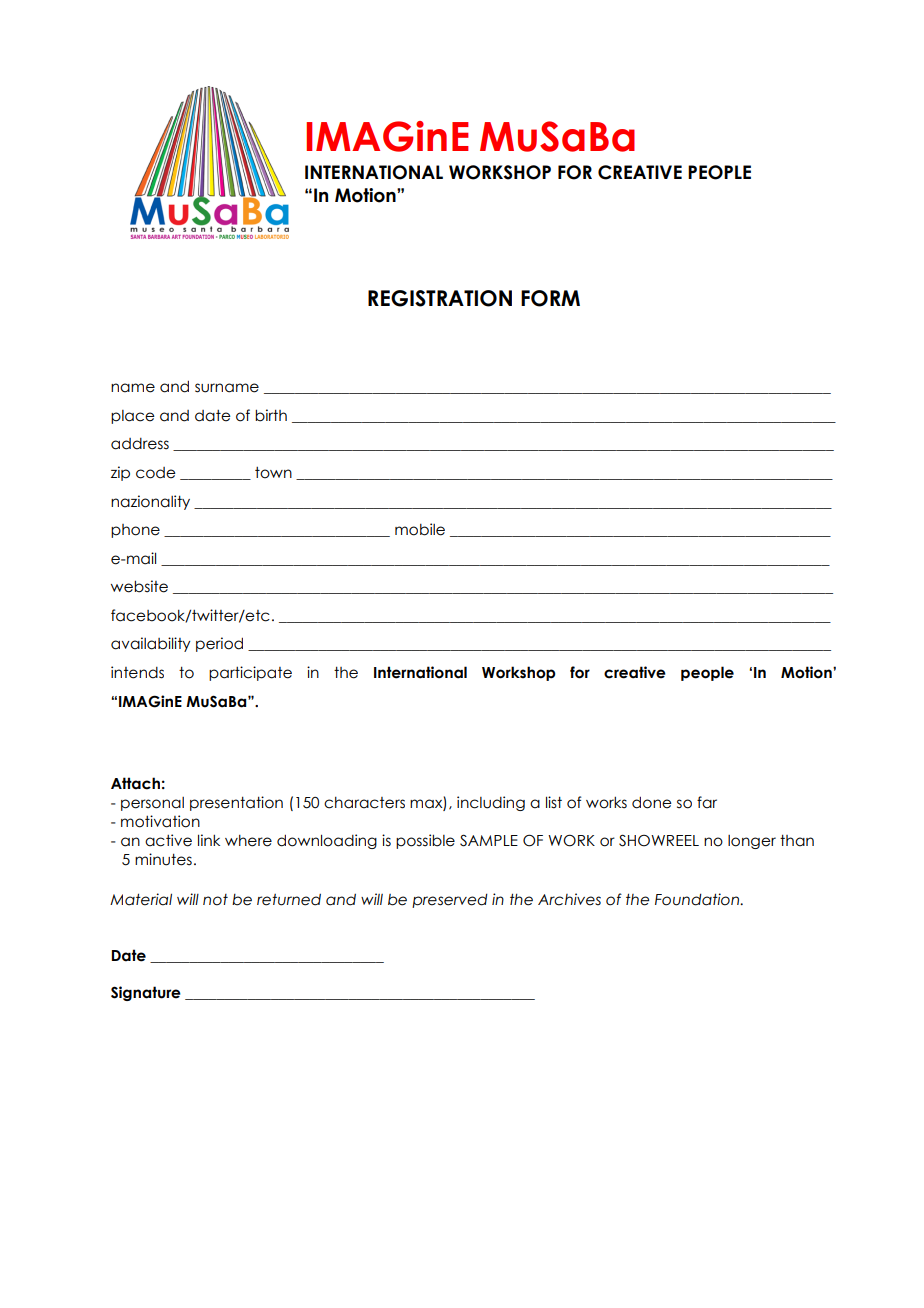  Describe the element at coordinates (146, 993) in the screenshot. I see `Signature` at that location.
